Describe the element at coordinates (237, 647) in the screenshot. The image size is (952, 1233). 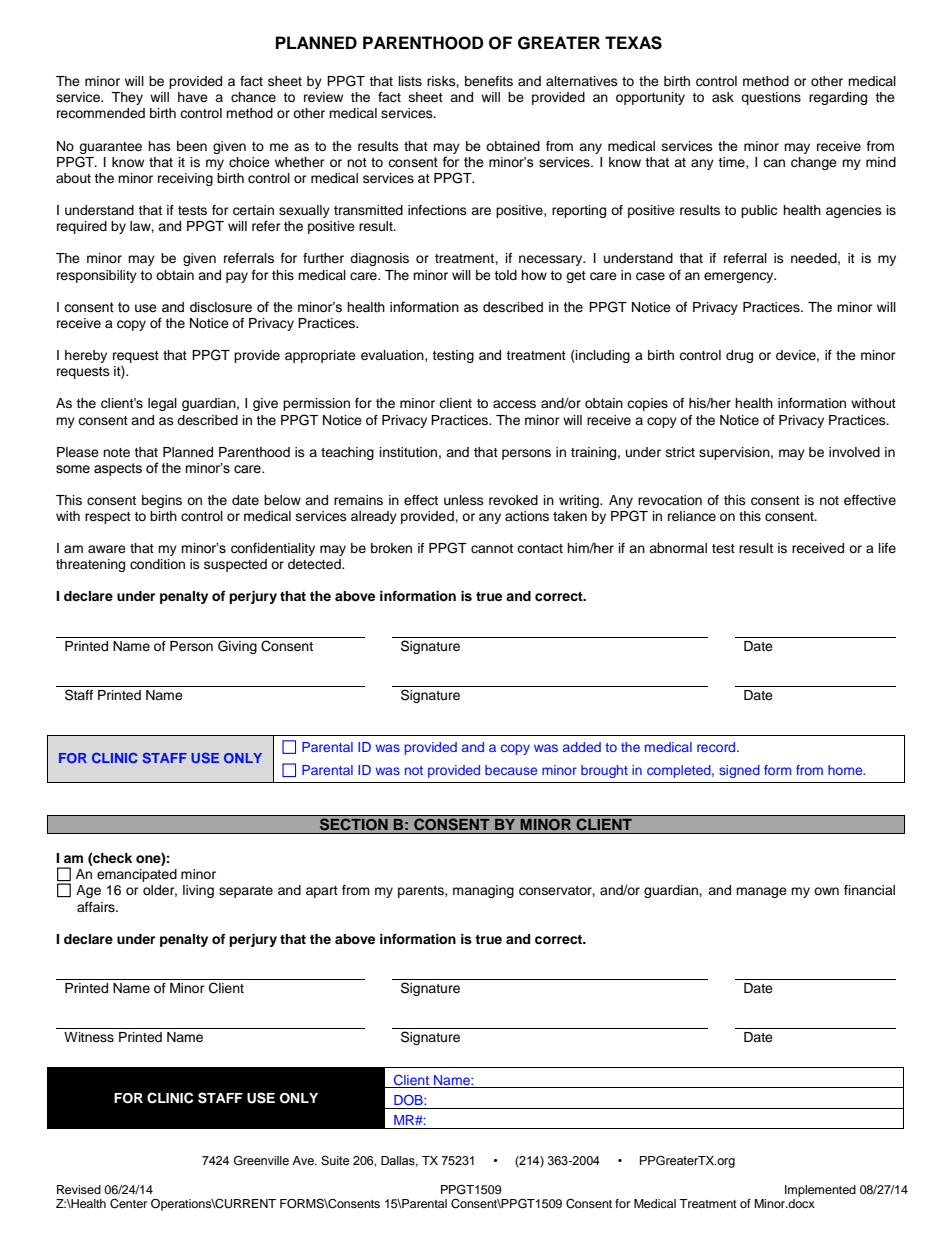
I see `Giving` at that location.
